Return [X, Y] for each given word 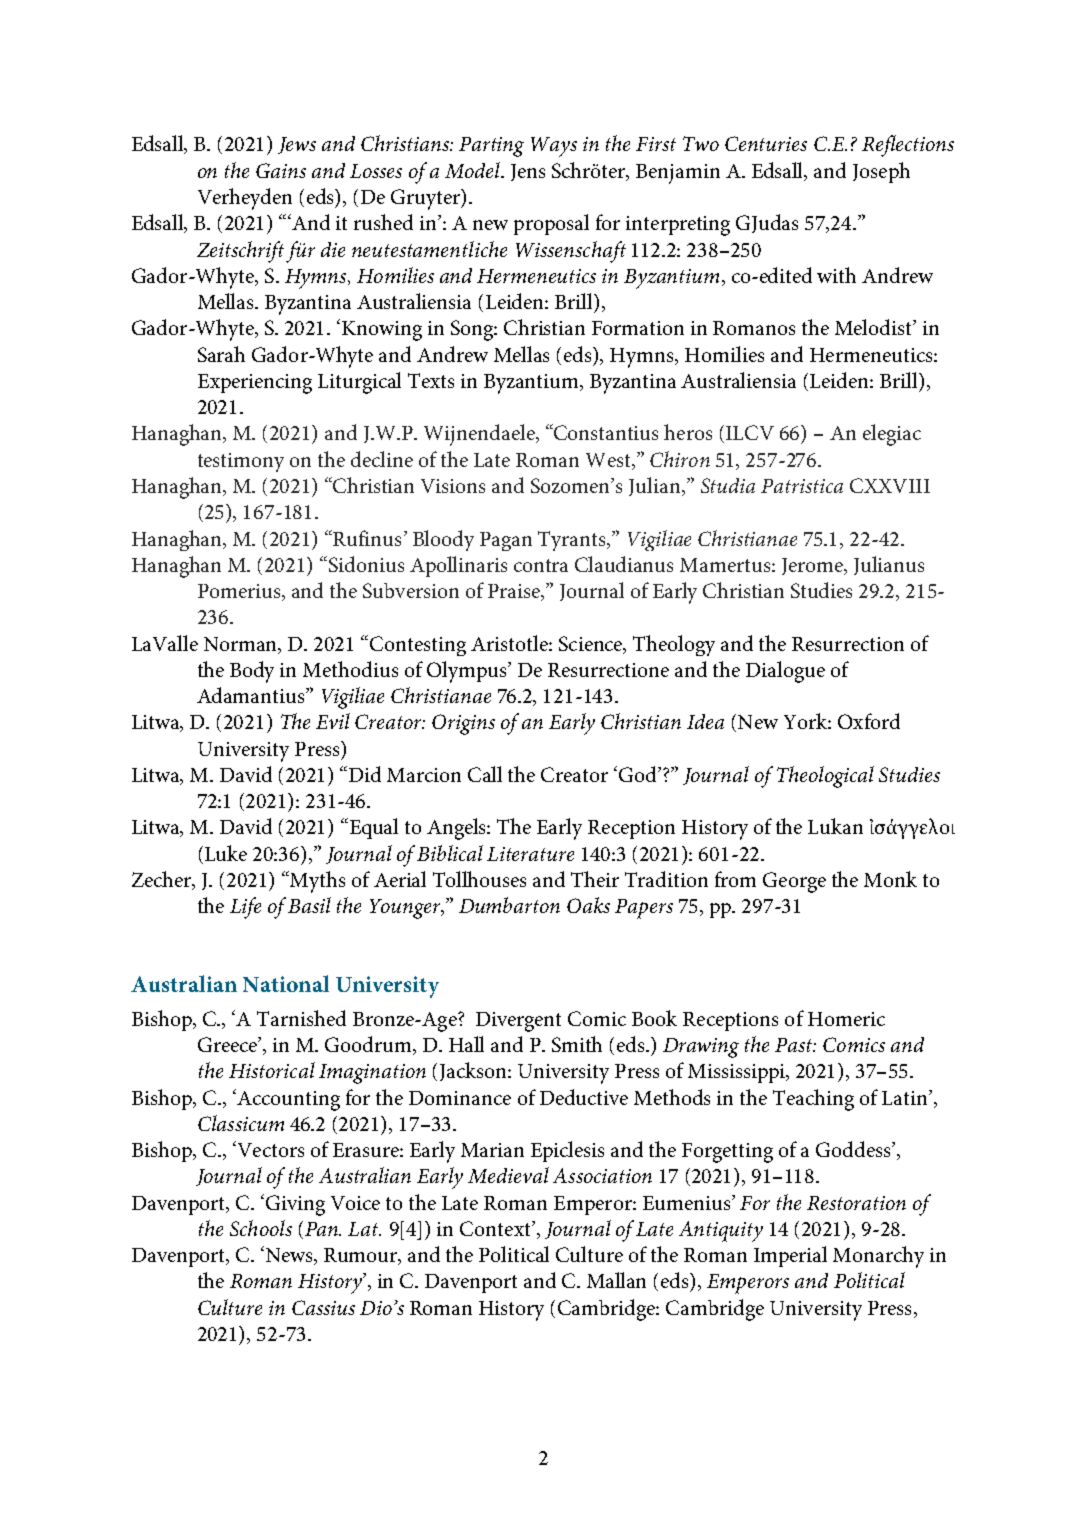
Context [496, 1228]
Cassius [323, 1307]
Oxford [869, 721]
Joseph [881, 172]
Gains [281, 170]
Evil [333, 721]
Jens [528, 172]
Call [485, 774]
